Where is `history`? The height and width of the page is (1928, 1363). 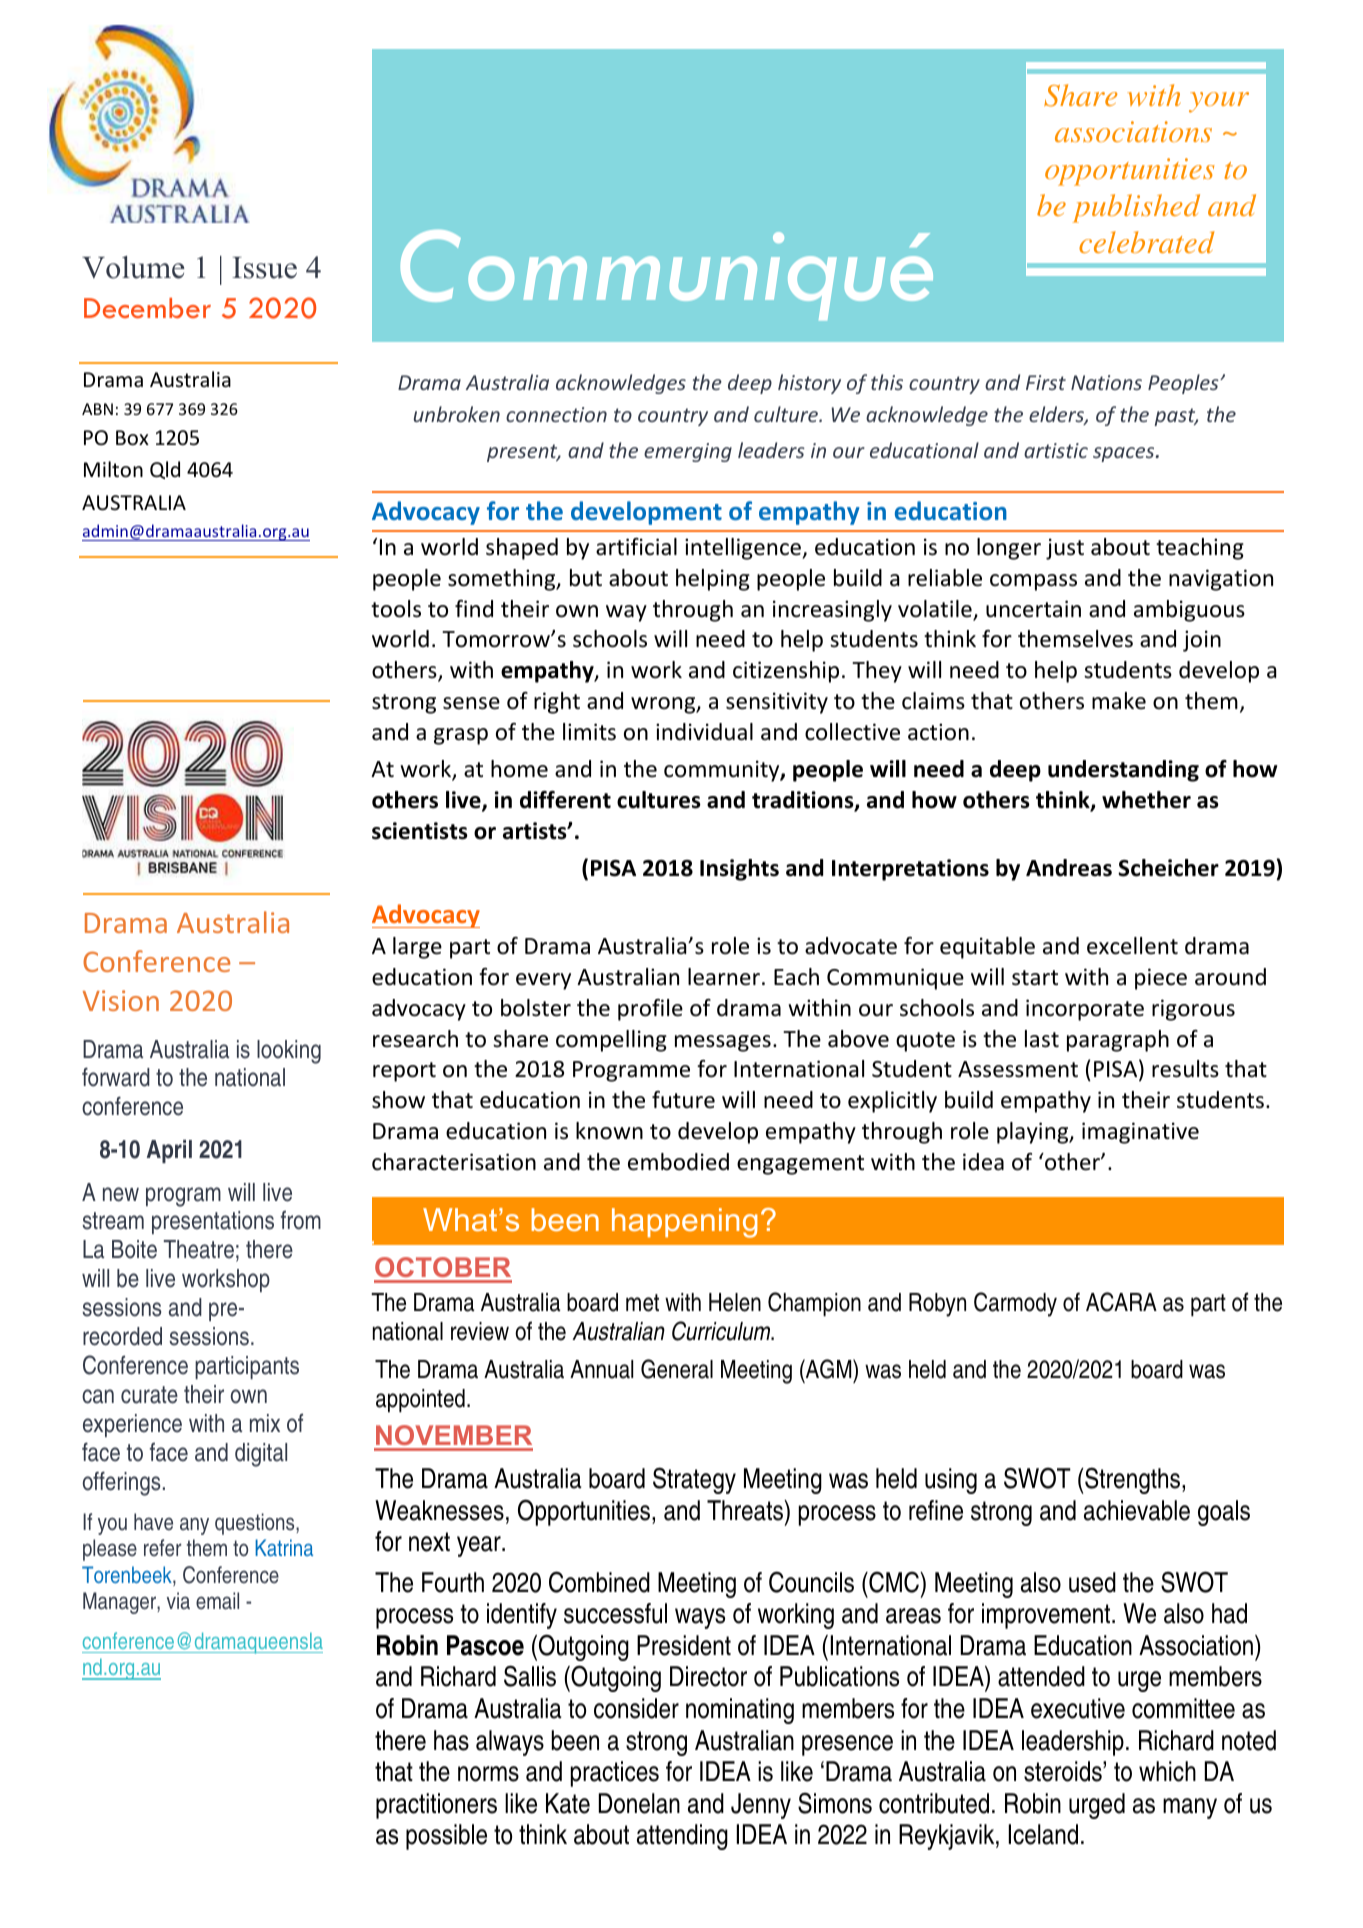 history is located at coordinates (809, 384).
